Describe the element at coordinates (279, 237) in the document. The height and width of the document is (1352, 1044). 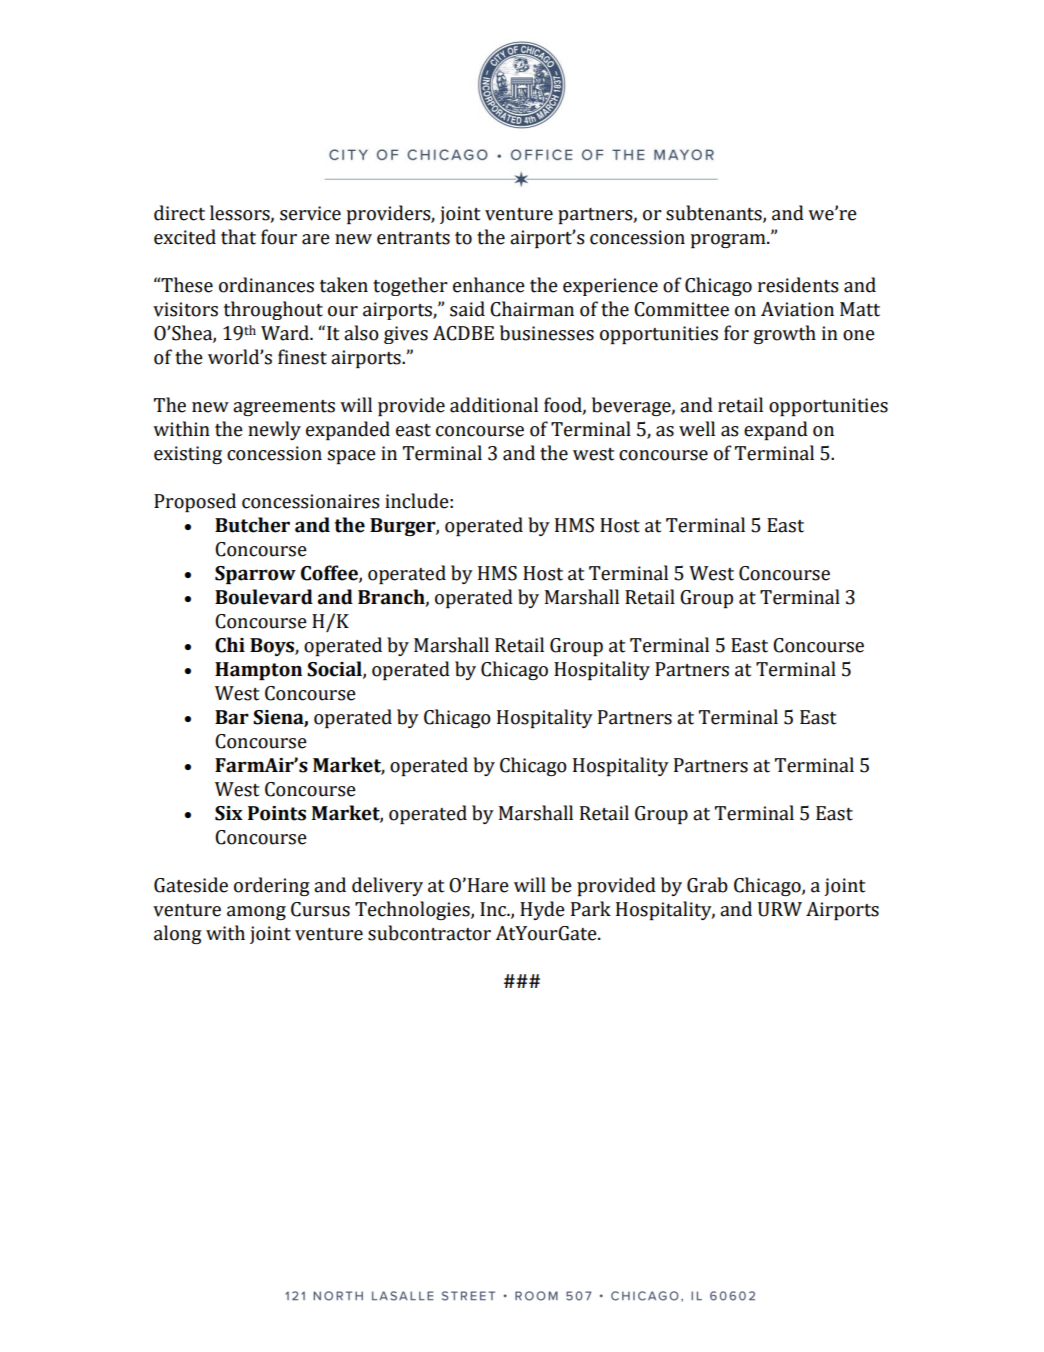
I see `four` at that location.
